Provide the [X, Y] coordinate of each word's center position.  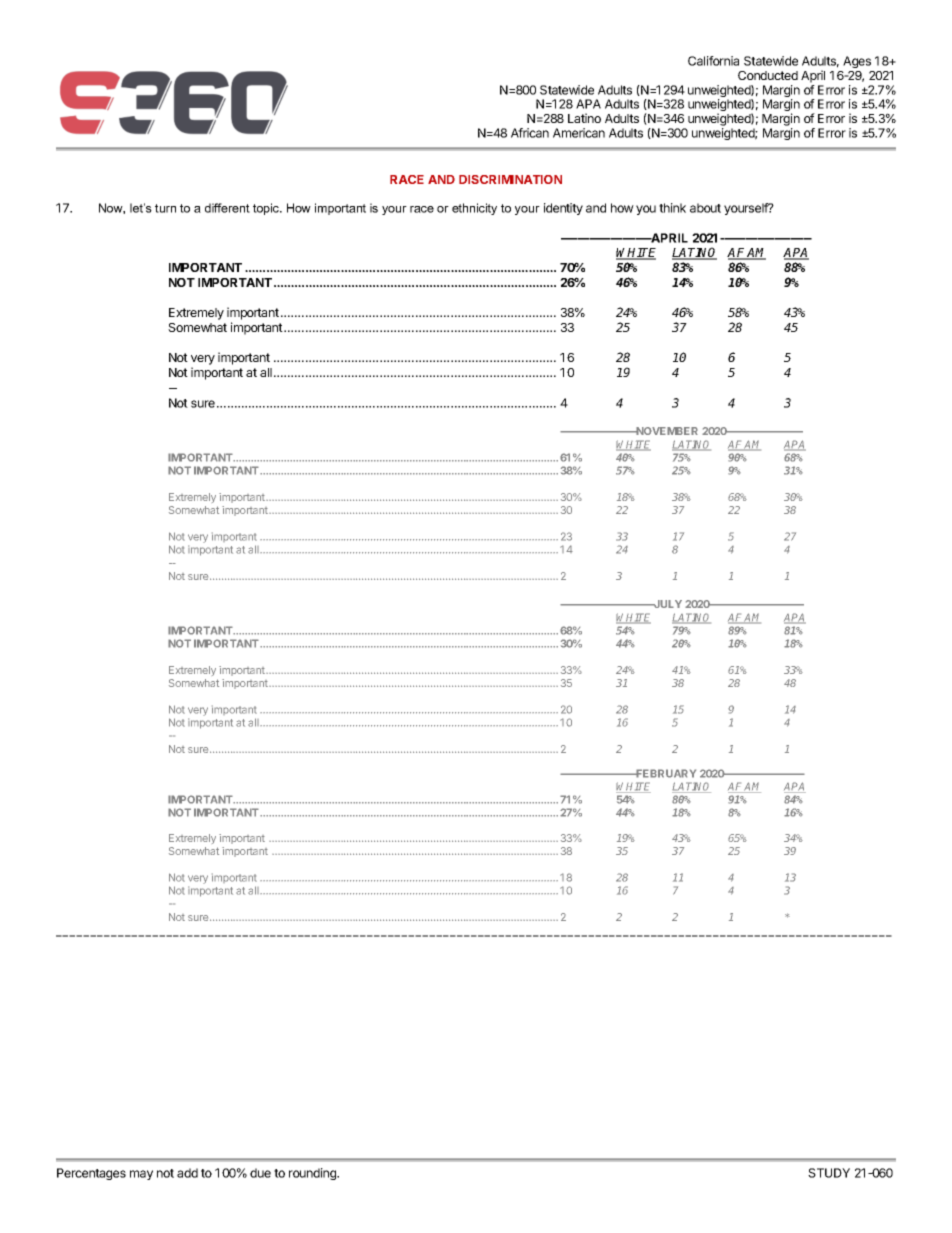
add [187, 1173]
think [672, 208]
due [260, 1173]
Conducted [768, 75]
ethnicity [474, 209]
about [705, 208]
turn [165, 208]
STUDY [829, 1173]
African [530, 133]
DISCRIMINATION [510, 179]
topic [267, 209]
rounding [314, 1174]
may [141, 1175]
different [227, 208]
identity [563, 209]
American [579, 133]
